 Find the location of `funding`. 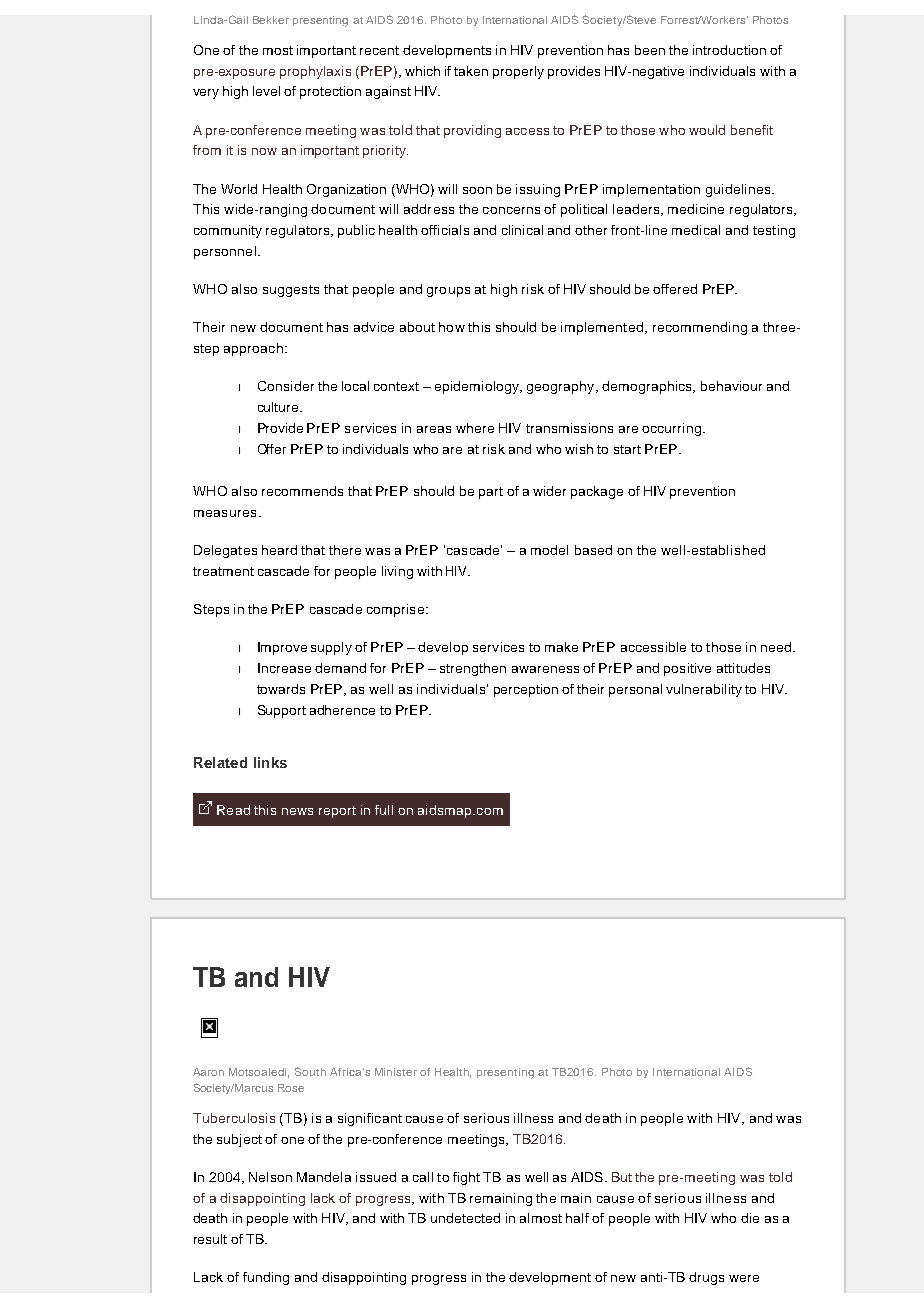

funding is located at coordinates (266, 1278).
